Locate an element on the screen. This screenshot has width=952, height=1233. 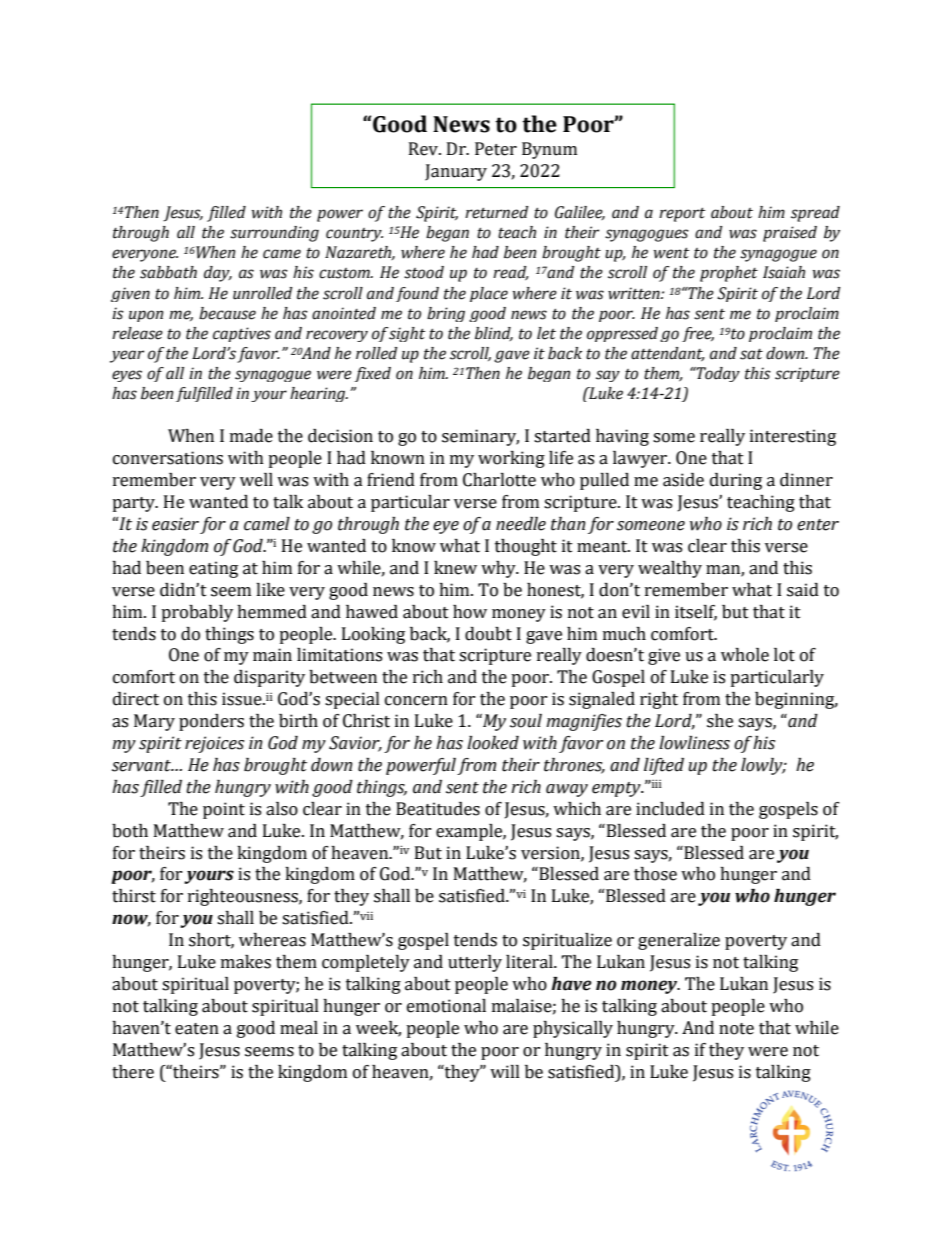
how is located at coordinates (470, 612).
